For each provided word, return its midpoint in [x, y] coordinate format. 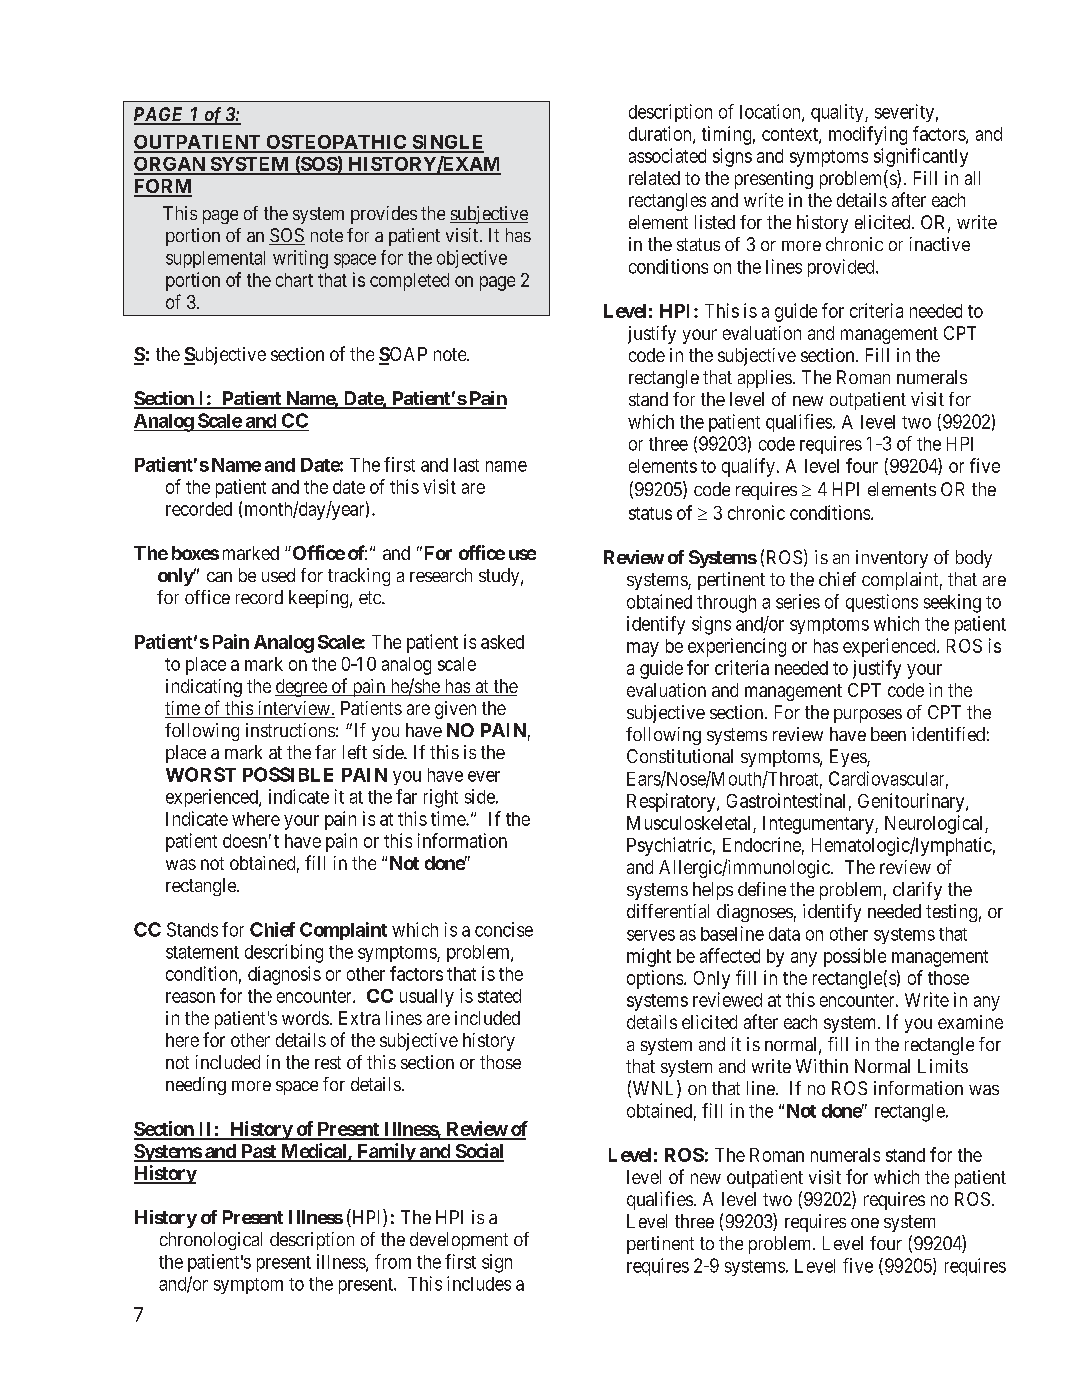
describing [284, 953]
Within [822, 1066]
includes [479, 1283]
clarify [917, 891]
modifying [868, 135]
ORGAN [170, 165]
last [466, 465]
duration [661, 134]
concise [504, 929]
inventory [892, 559]
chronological [211, 1241]
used [278, 575]
